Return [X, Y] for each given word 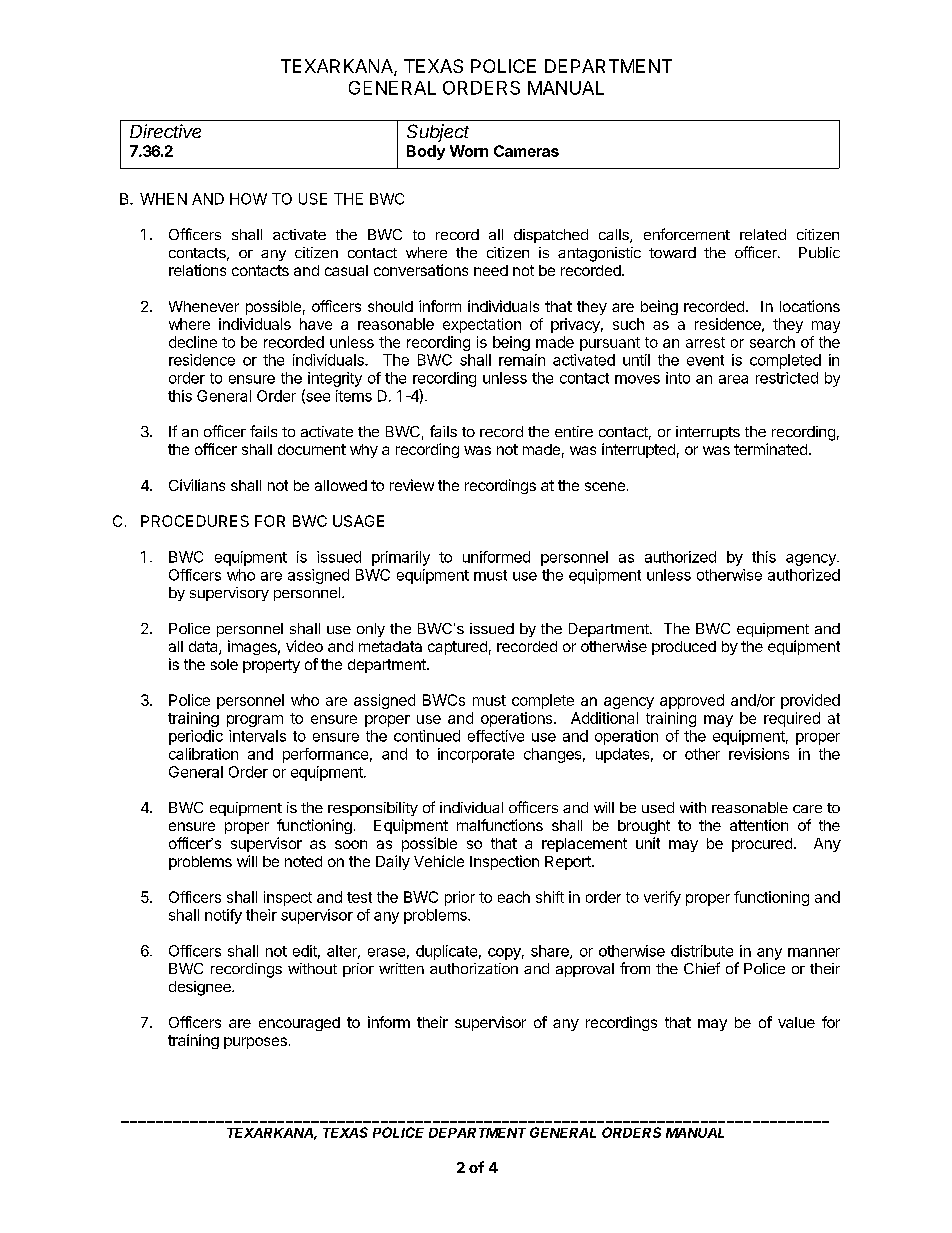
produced [684, 648]
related [763, 234]
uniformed [496, 557]
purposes [255, 1043]
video [304, 646]
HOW [248, 199]
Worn [469, 151]
